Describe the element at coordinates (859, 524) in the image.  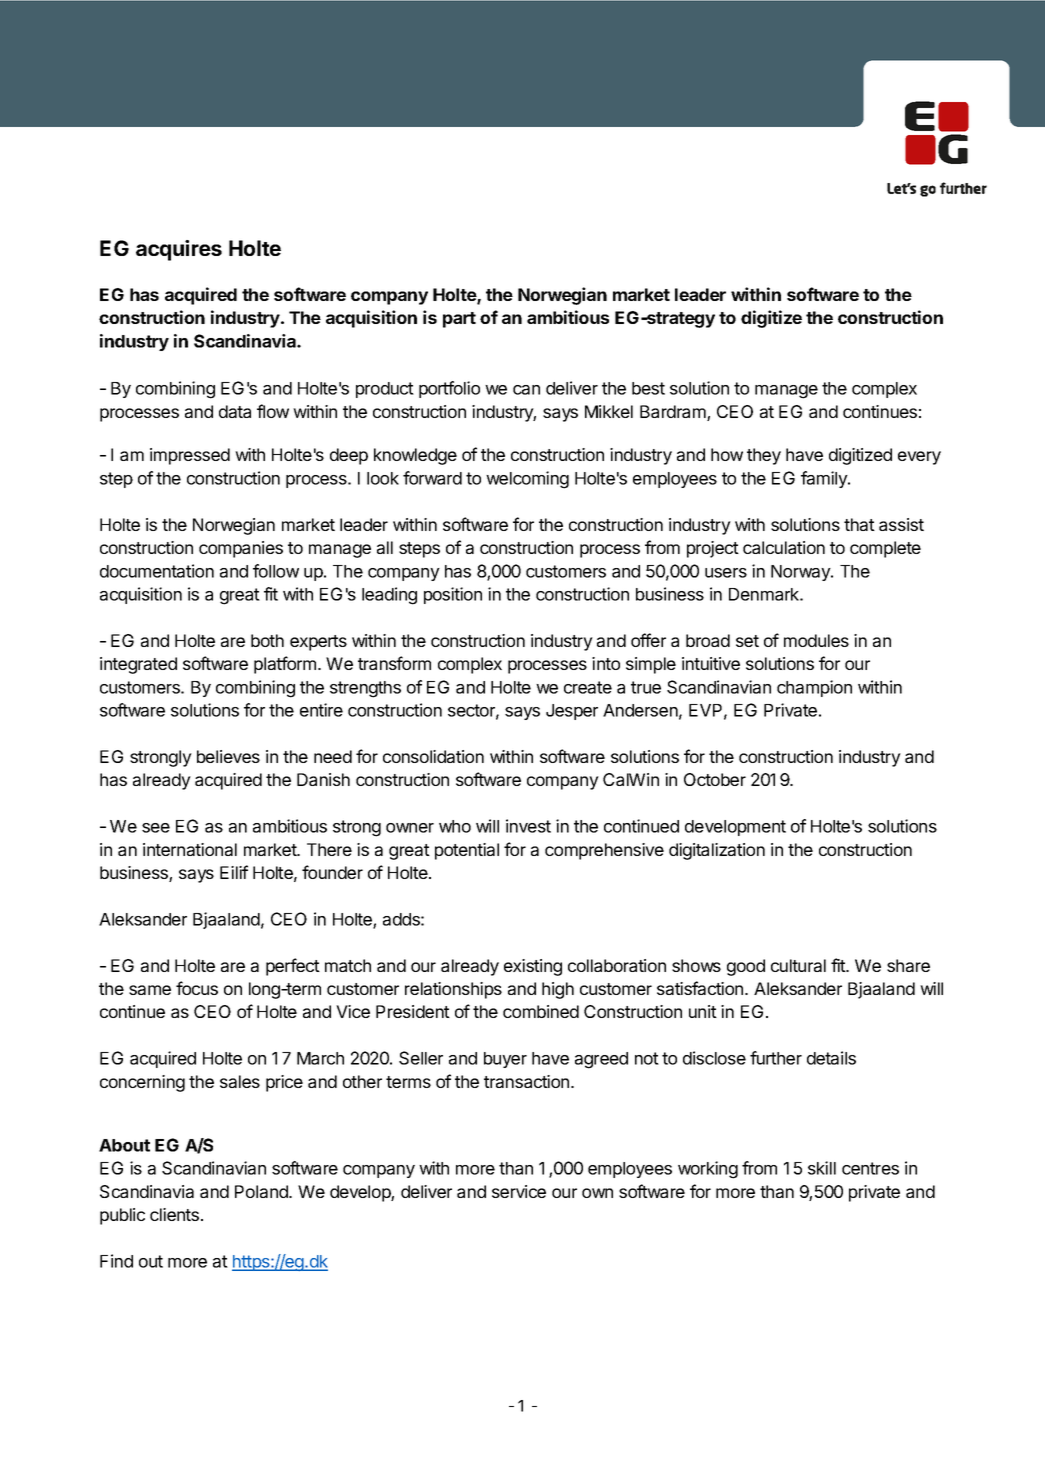
I see `that` at that location.
